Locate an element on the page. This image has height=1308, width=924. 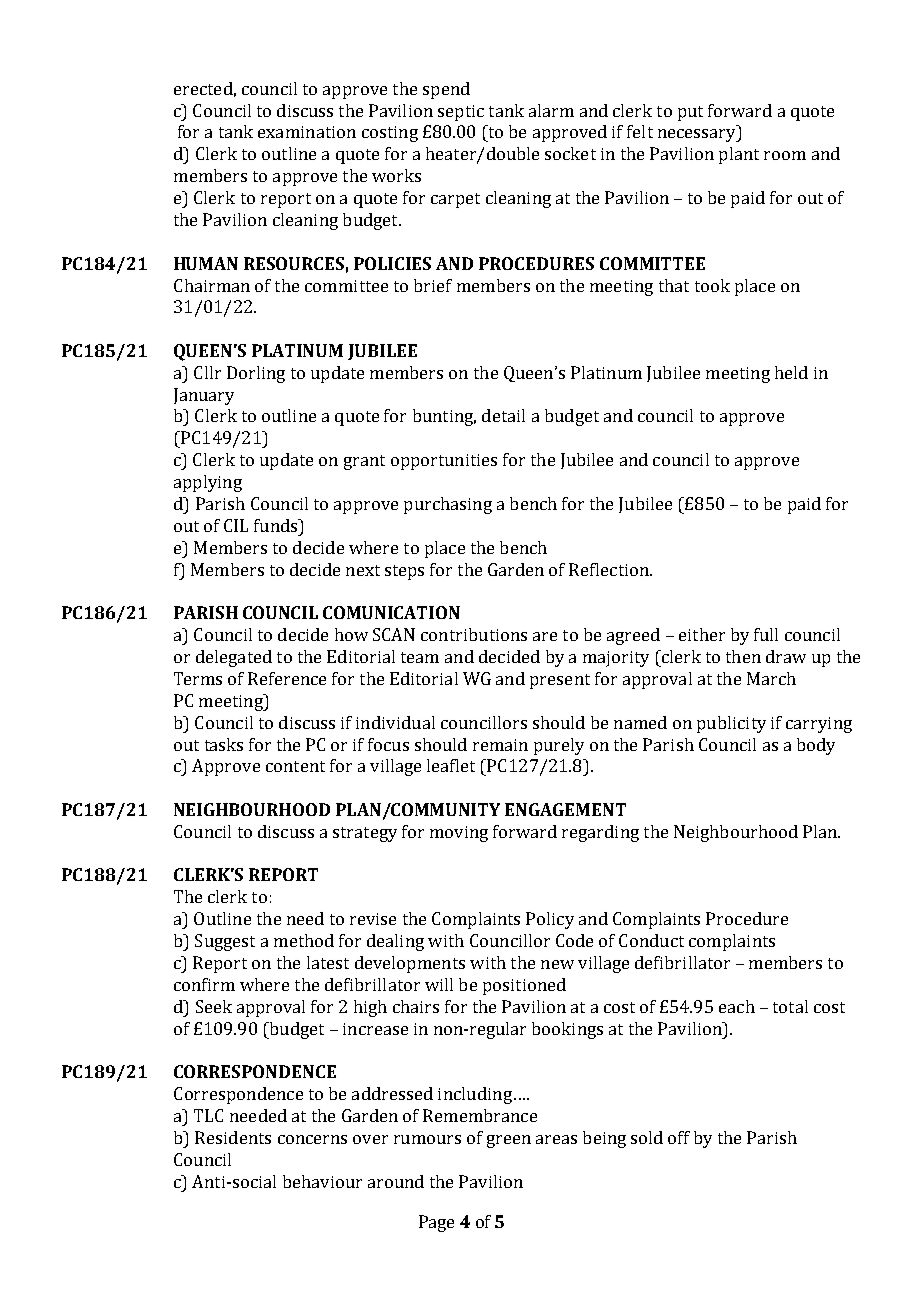
then is located at coordinates (743, 656).
